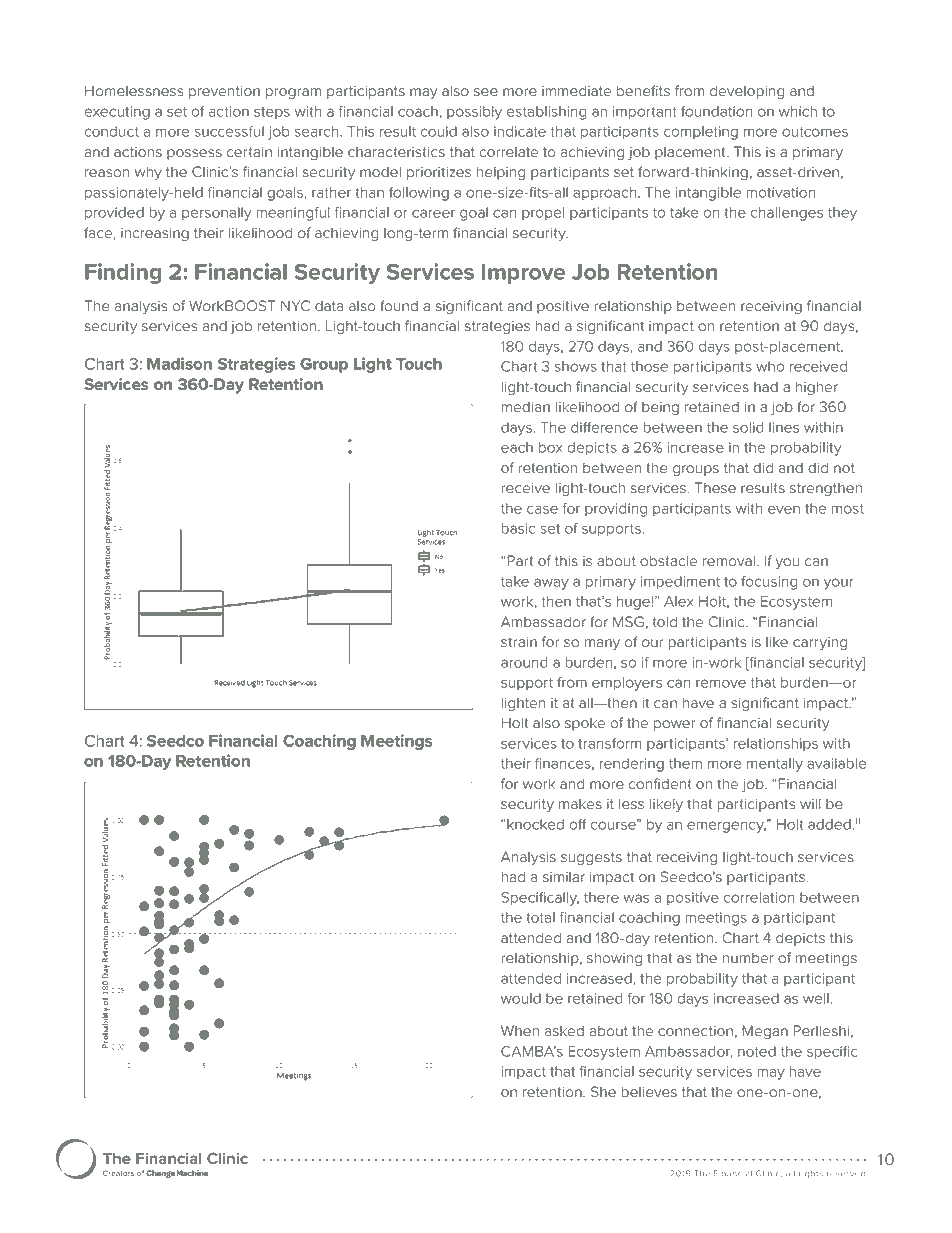 The width and height of the document is (952, 1233). I want to click on similar, so click(564, 877).
